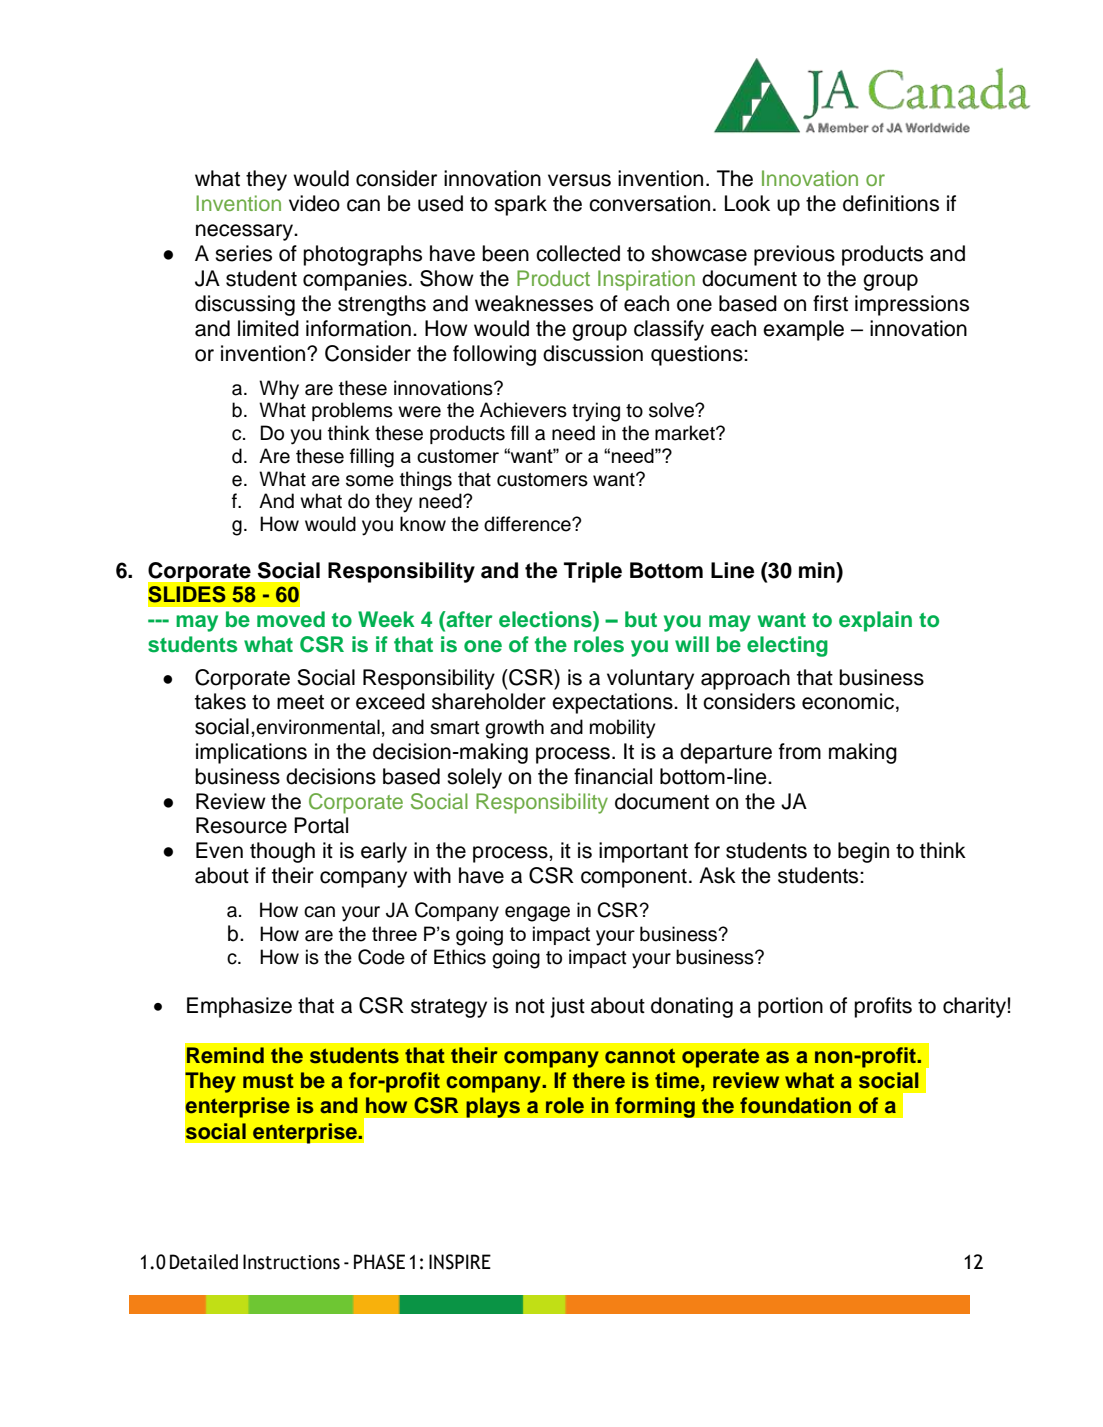 The height and width of the screenshot is (1427, 1103). Describe the element at coordinates (520, 205) in the screenshot. I see `spark` at that location.
